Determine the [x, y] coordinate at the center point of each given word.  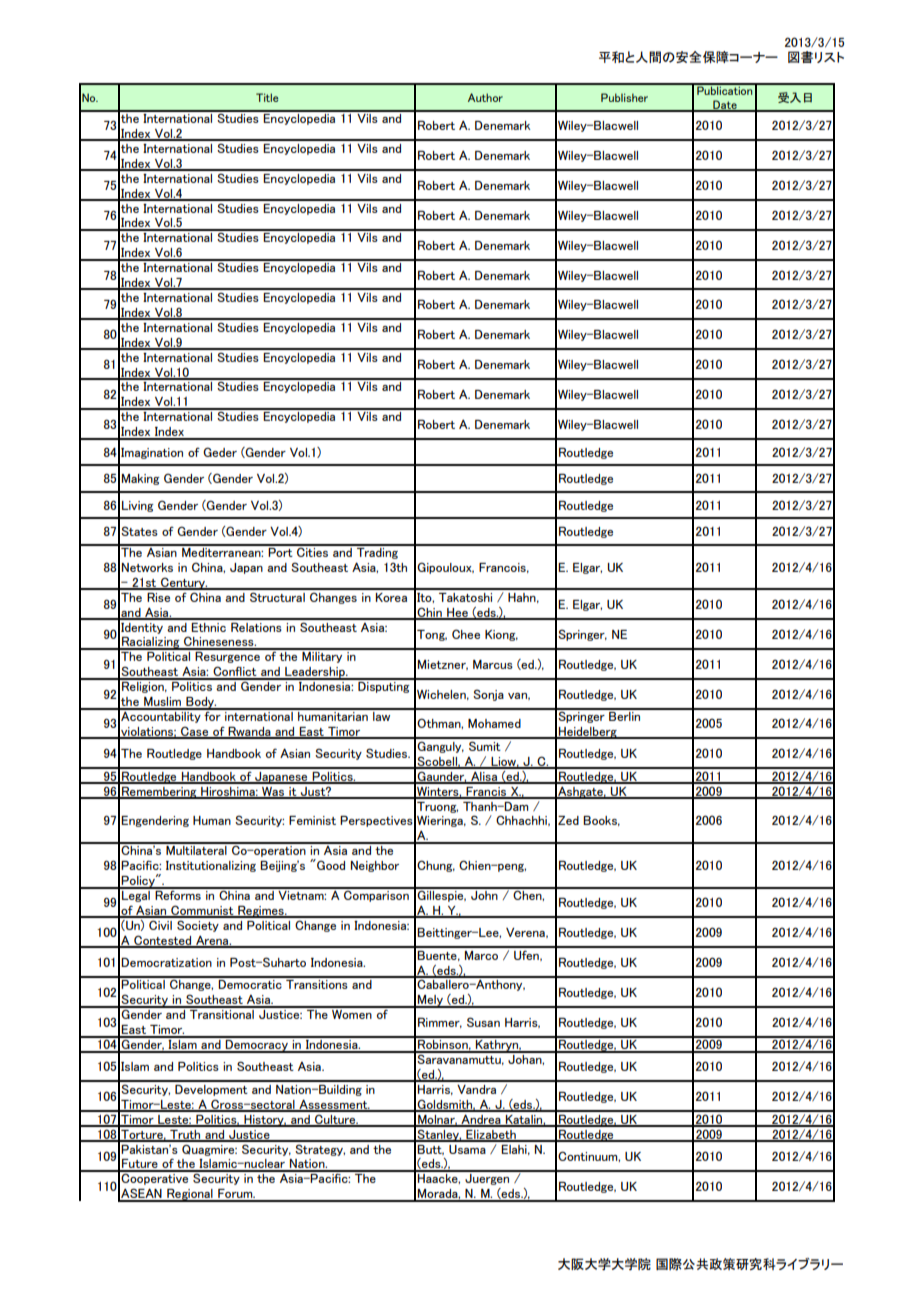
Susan [483, 1022]
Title [267, 97]
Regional [190, 1195]
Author [485, 97]
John [484, 894]
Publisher [624, 97]
